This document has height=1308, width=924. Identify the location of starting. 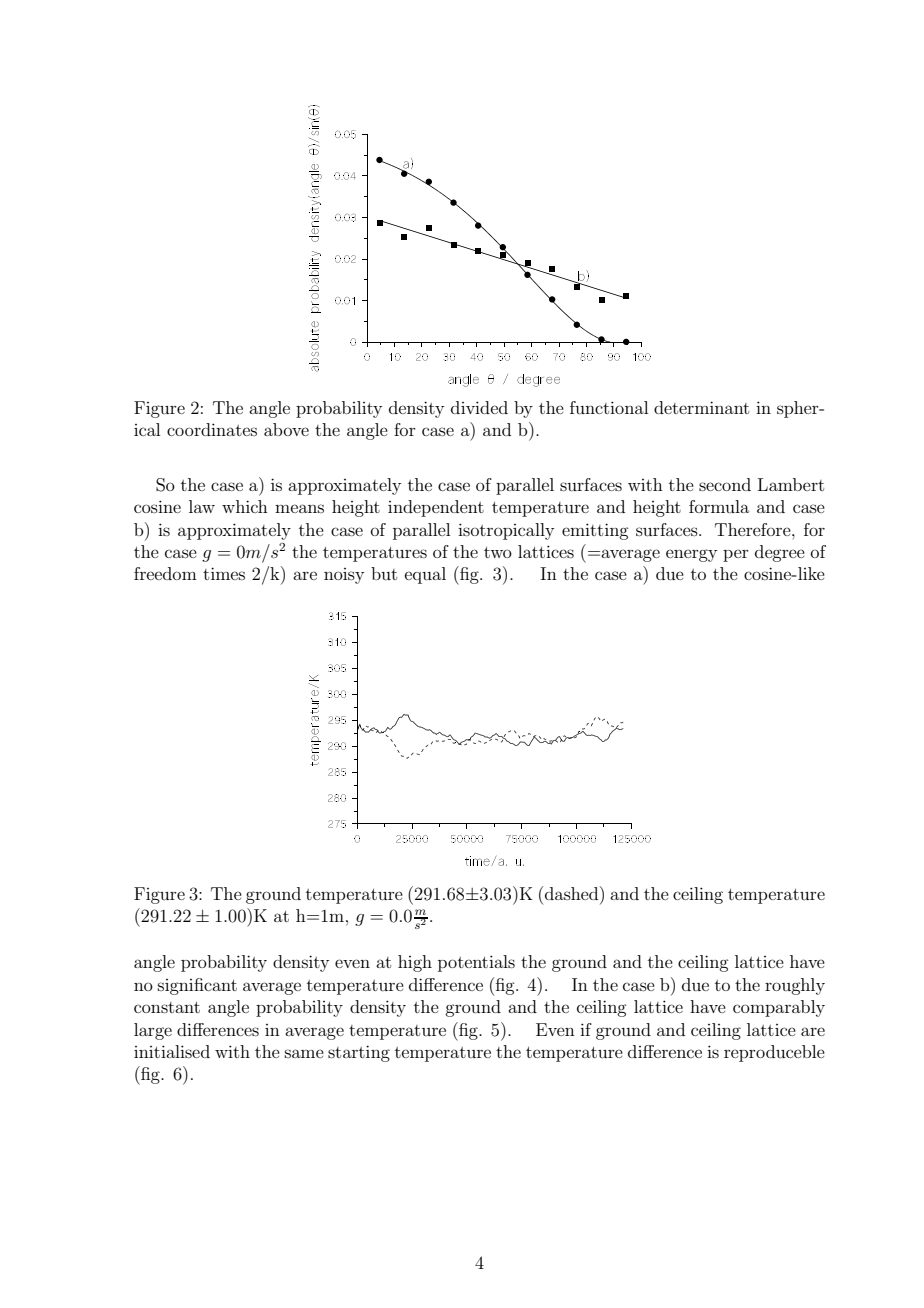
(359, 1053).
